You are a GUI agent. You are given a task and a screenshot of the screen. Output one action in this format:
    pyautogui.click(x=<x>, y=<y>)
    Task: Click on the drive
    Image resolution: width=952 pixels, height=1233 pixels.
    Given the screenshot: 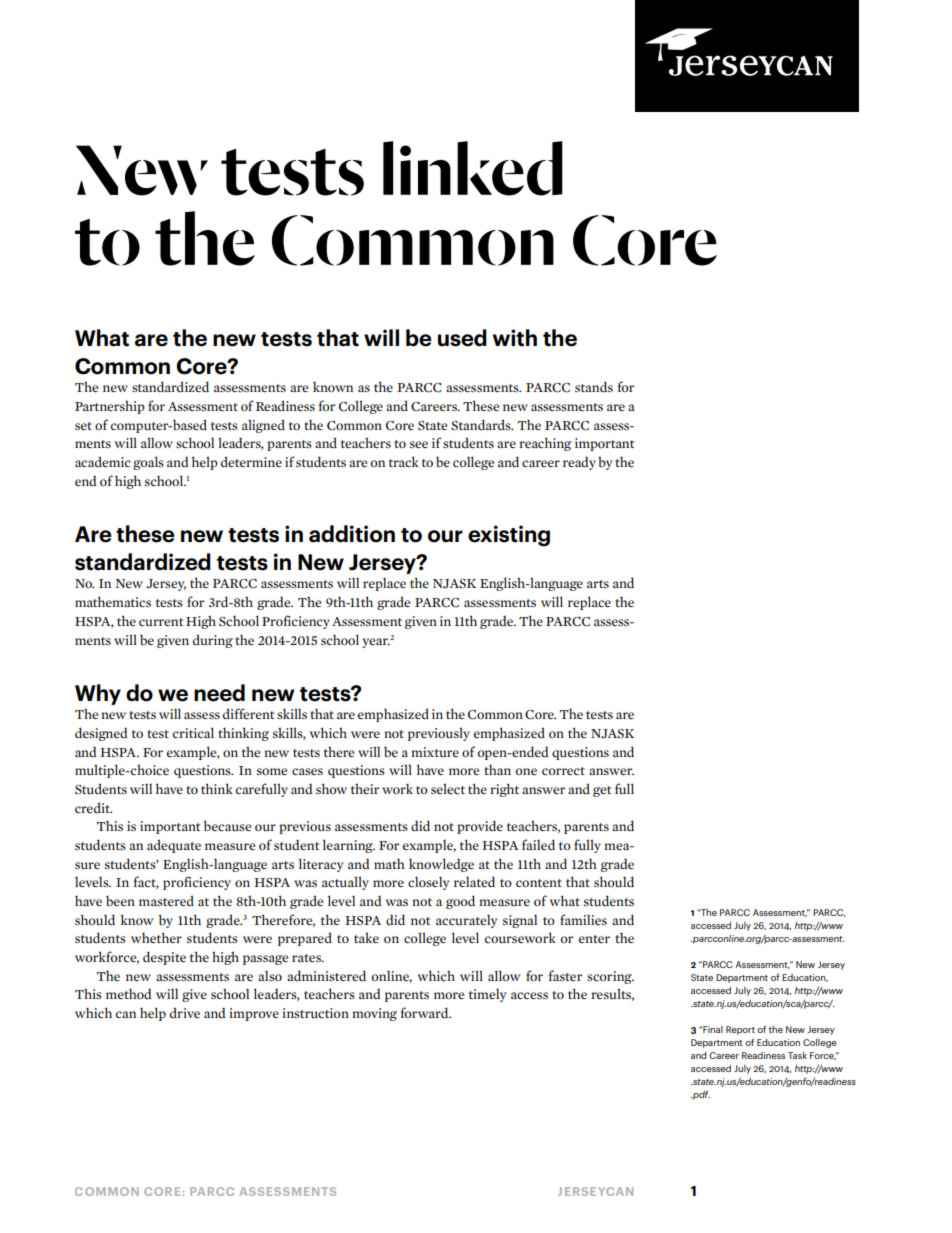 What is the action you would take?
    pyautogui.click(x=185, y=1012)
